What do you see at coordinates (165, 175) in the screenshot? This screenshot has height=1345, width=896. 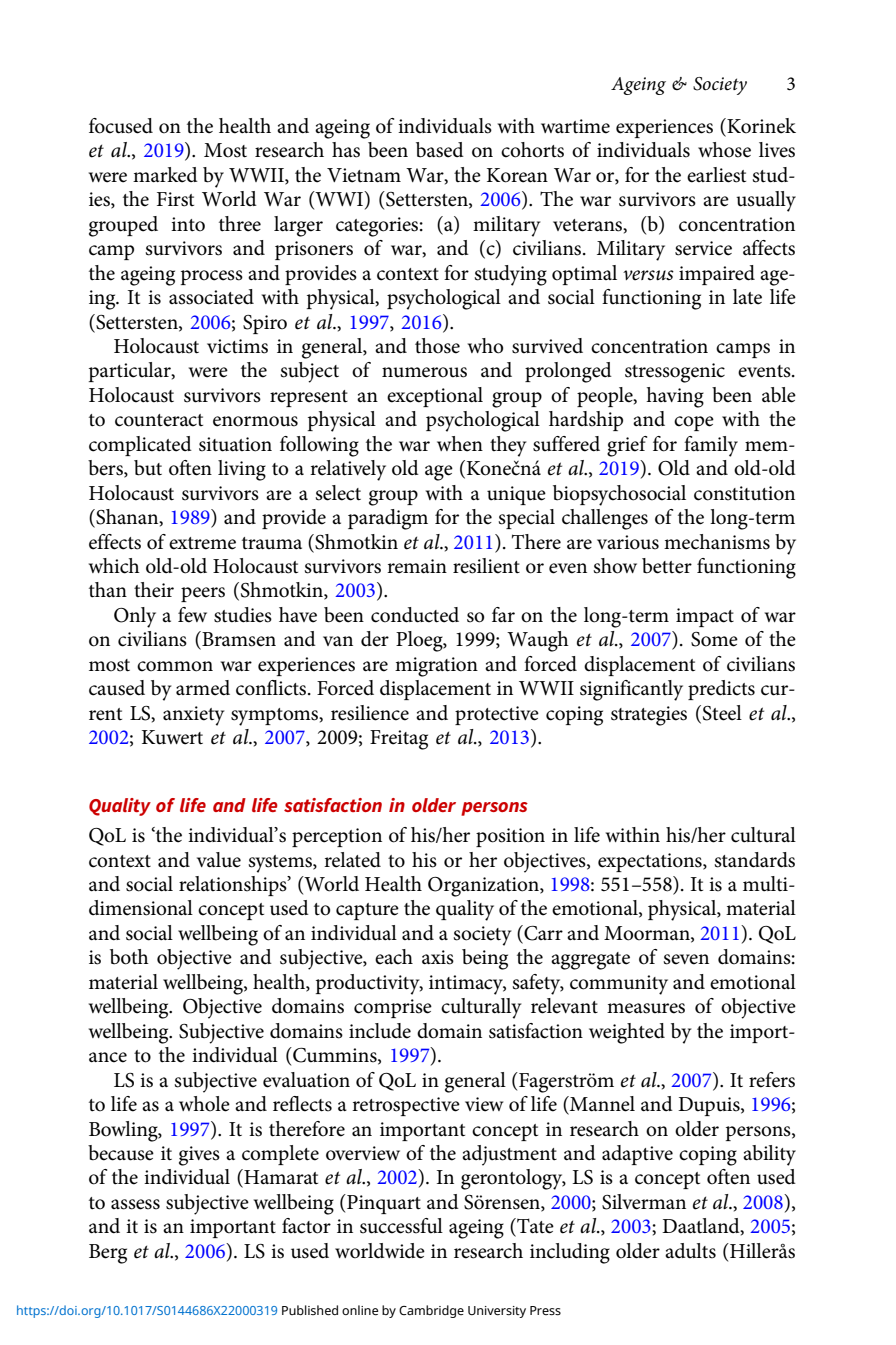 I see `marked` at bounding box center [165, 175].
